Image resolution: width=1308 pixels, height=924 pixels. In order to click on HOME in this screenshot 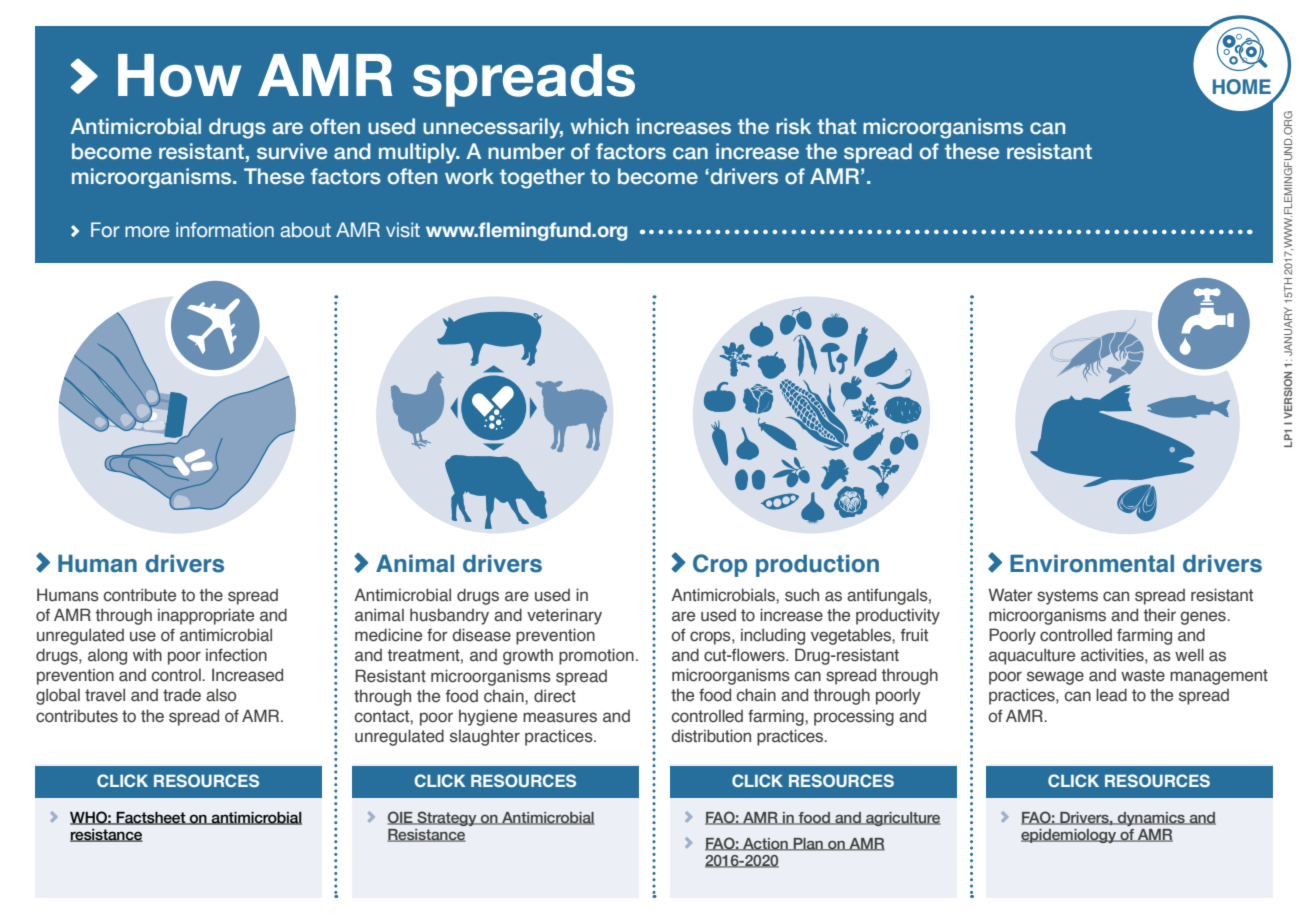, I will do `click(1242, 87)`.
